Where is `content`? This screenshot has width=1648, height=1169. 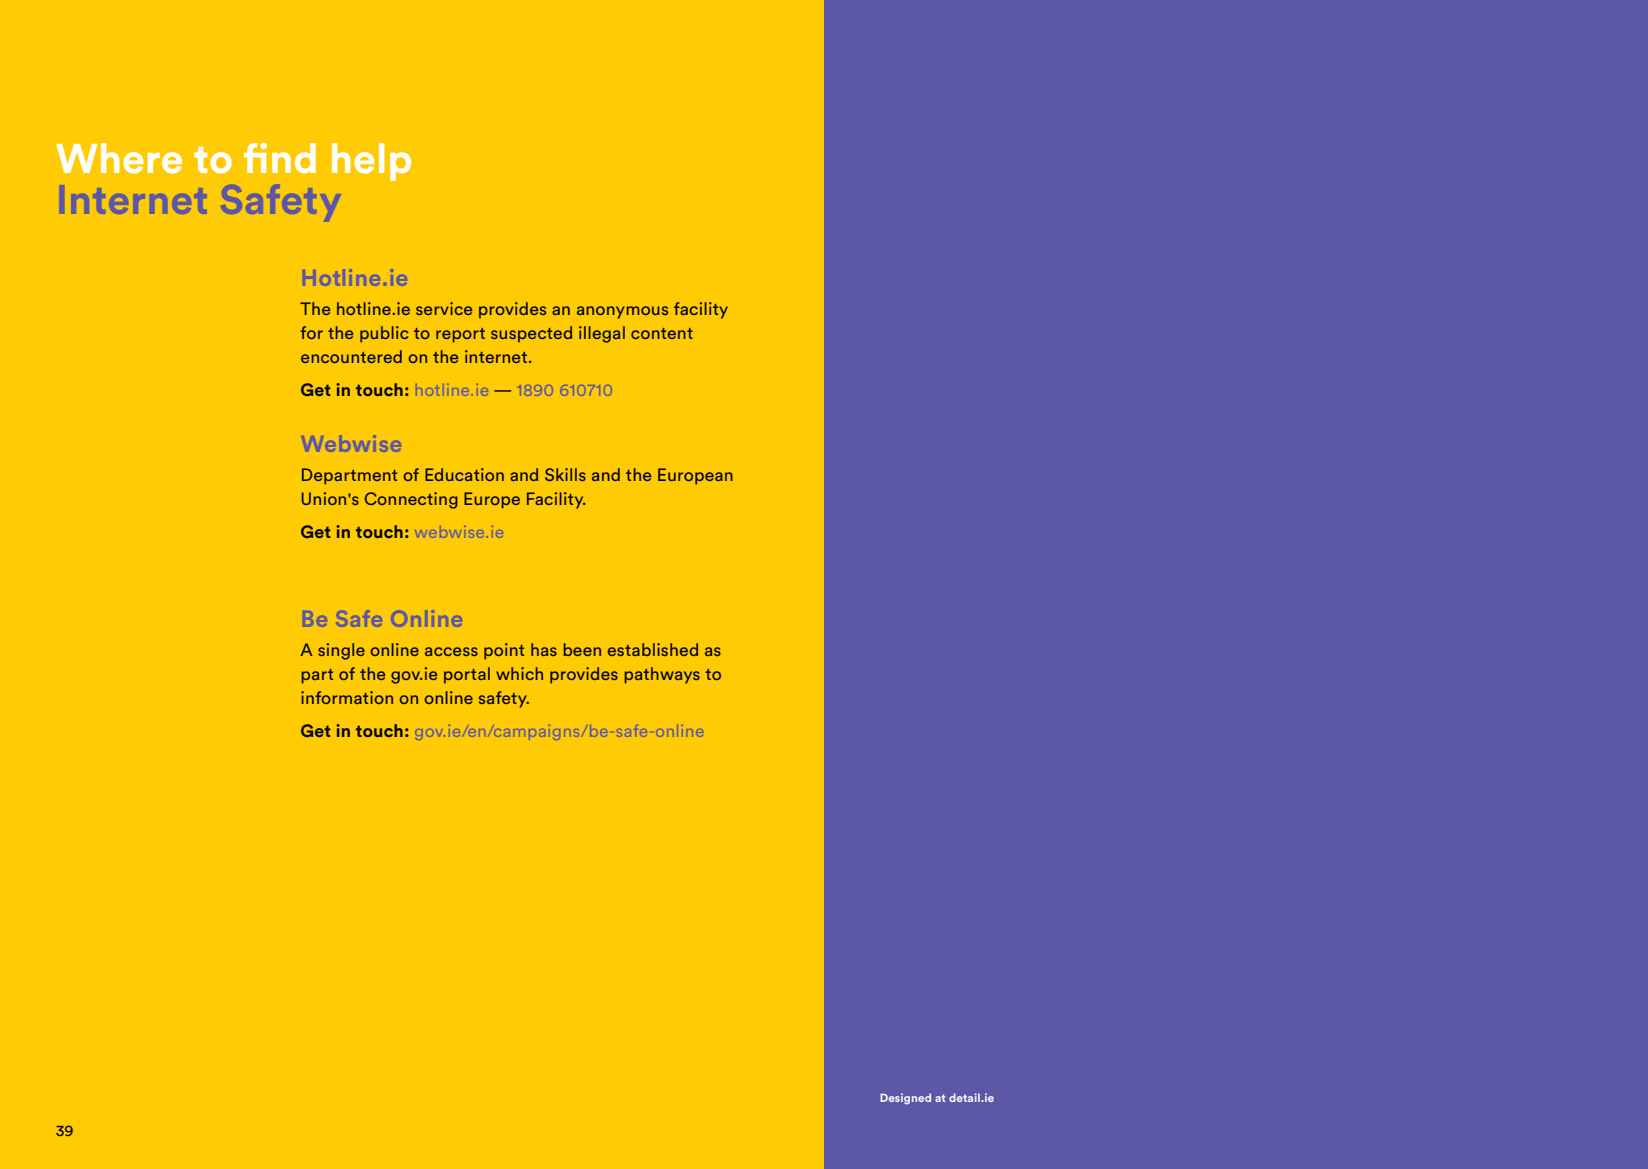 content is located at coordinates (662, 333).
